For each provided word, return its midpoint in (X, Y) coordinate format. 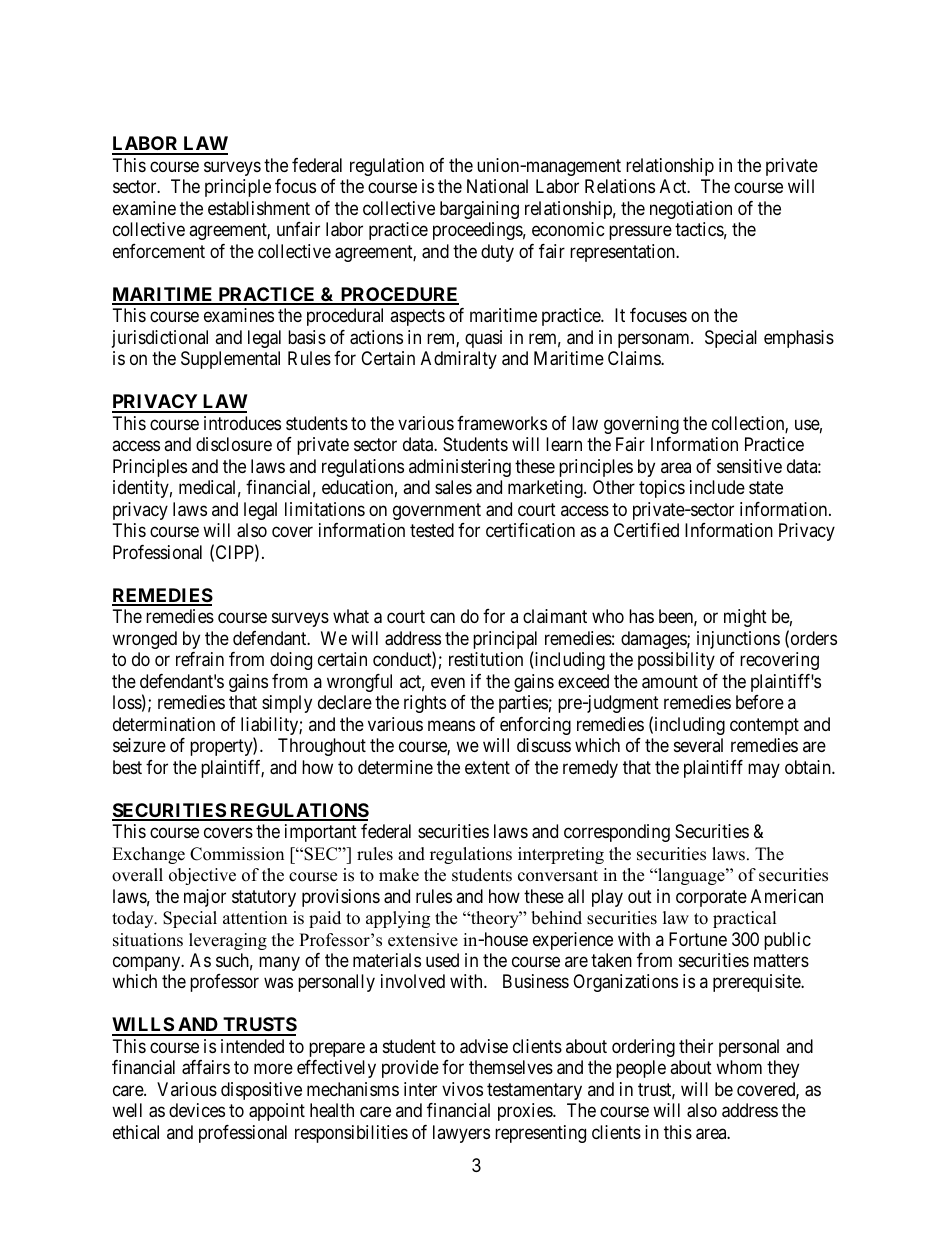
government (437, 511)
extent (487, 767)
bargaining (479, 210)
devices (197, 1110)
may (764, 770)
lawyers (461, 1134)
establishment (259, 208)
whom (739, 1067)
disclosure (234, 444)
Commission (237, 854)
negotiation (691, 210)
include (717, 487)
